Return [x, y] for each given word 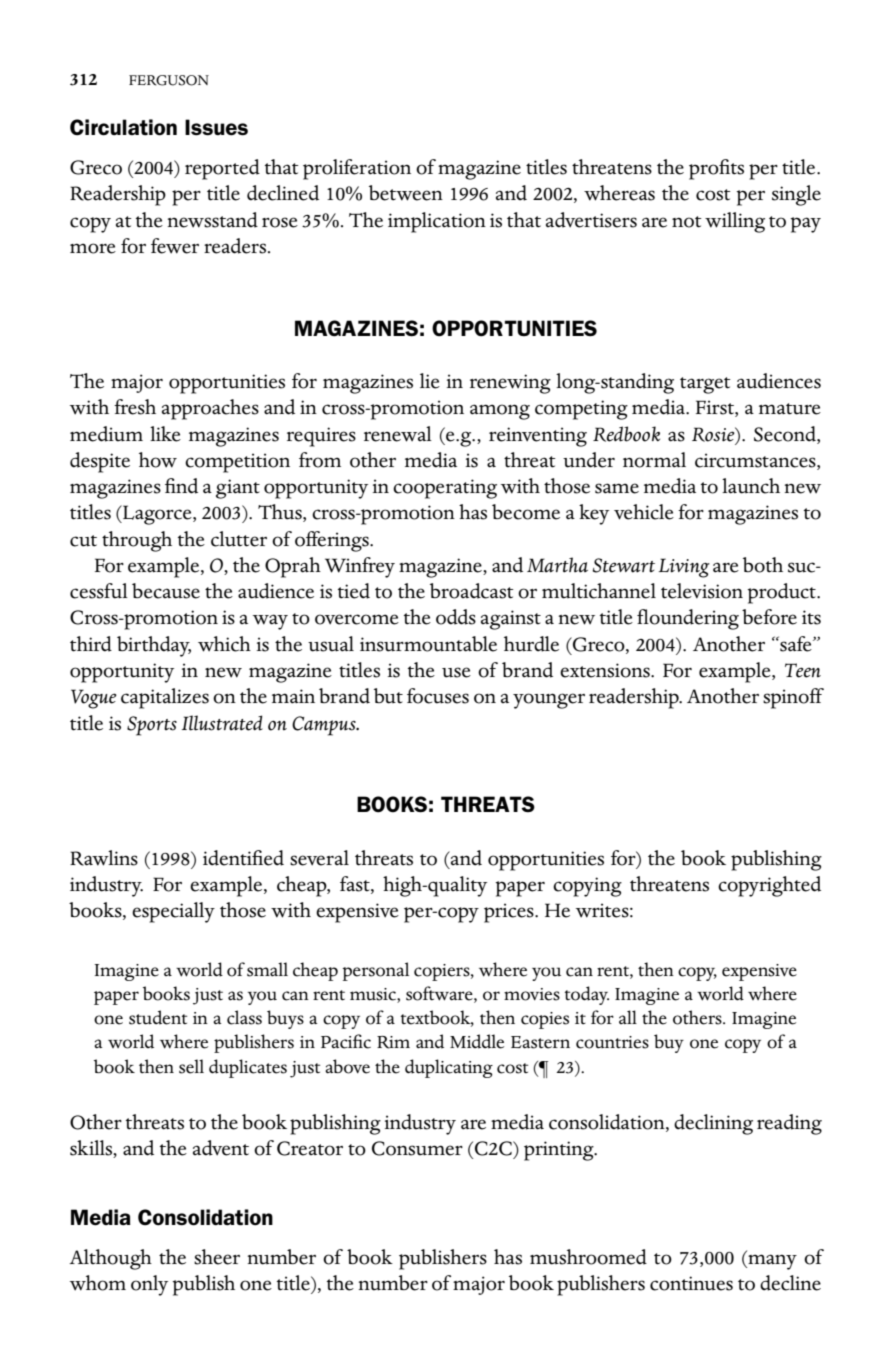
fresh [135, 407]
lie [430, 381]
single [796, 195]
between [406, 193]
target [705, 385]
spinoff [793, 698]
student [158, 1017]
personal [375, 971]
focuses [438, 696]
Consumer [417, 1148]
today [587, 995]
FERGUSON [169, 80]
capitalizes [165, 698]
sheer [217, 1257]
